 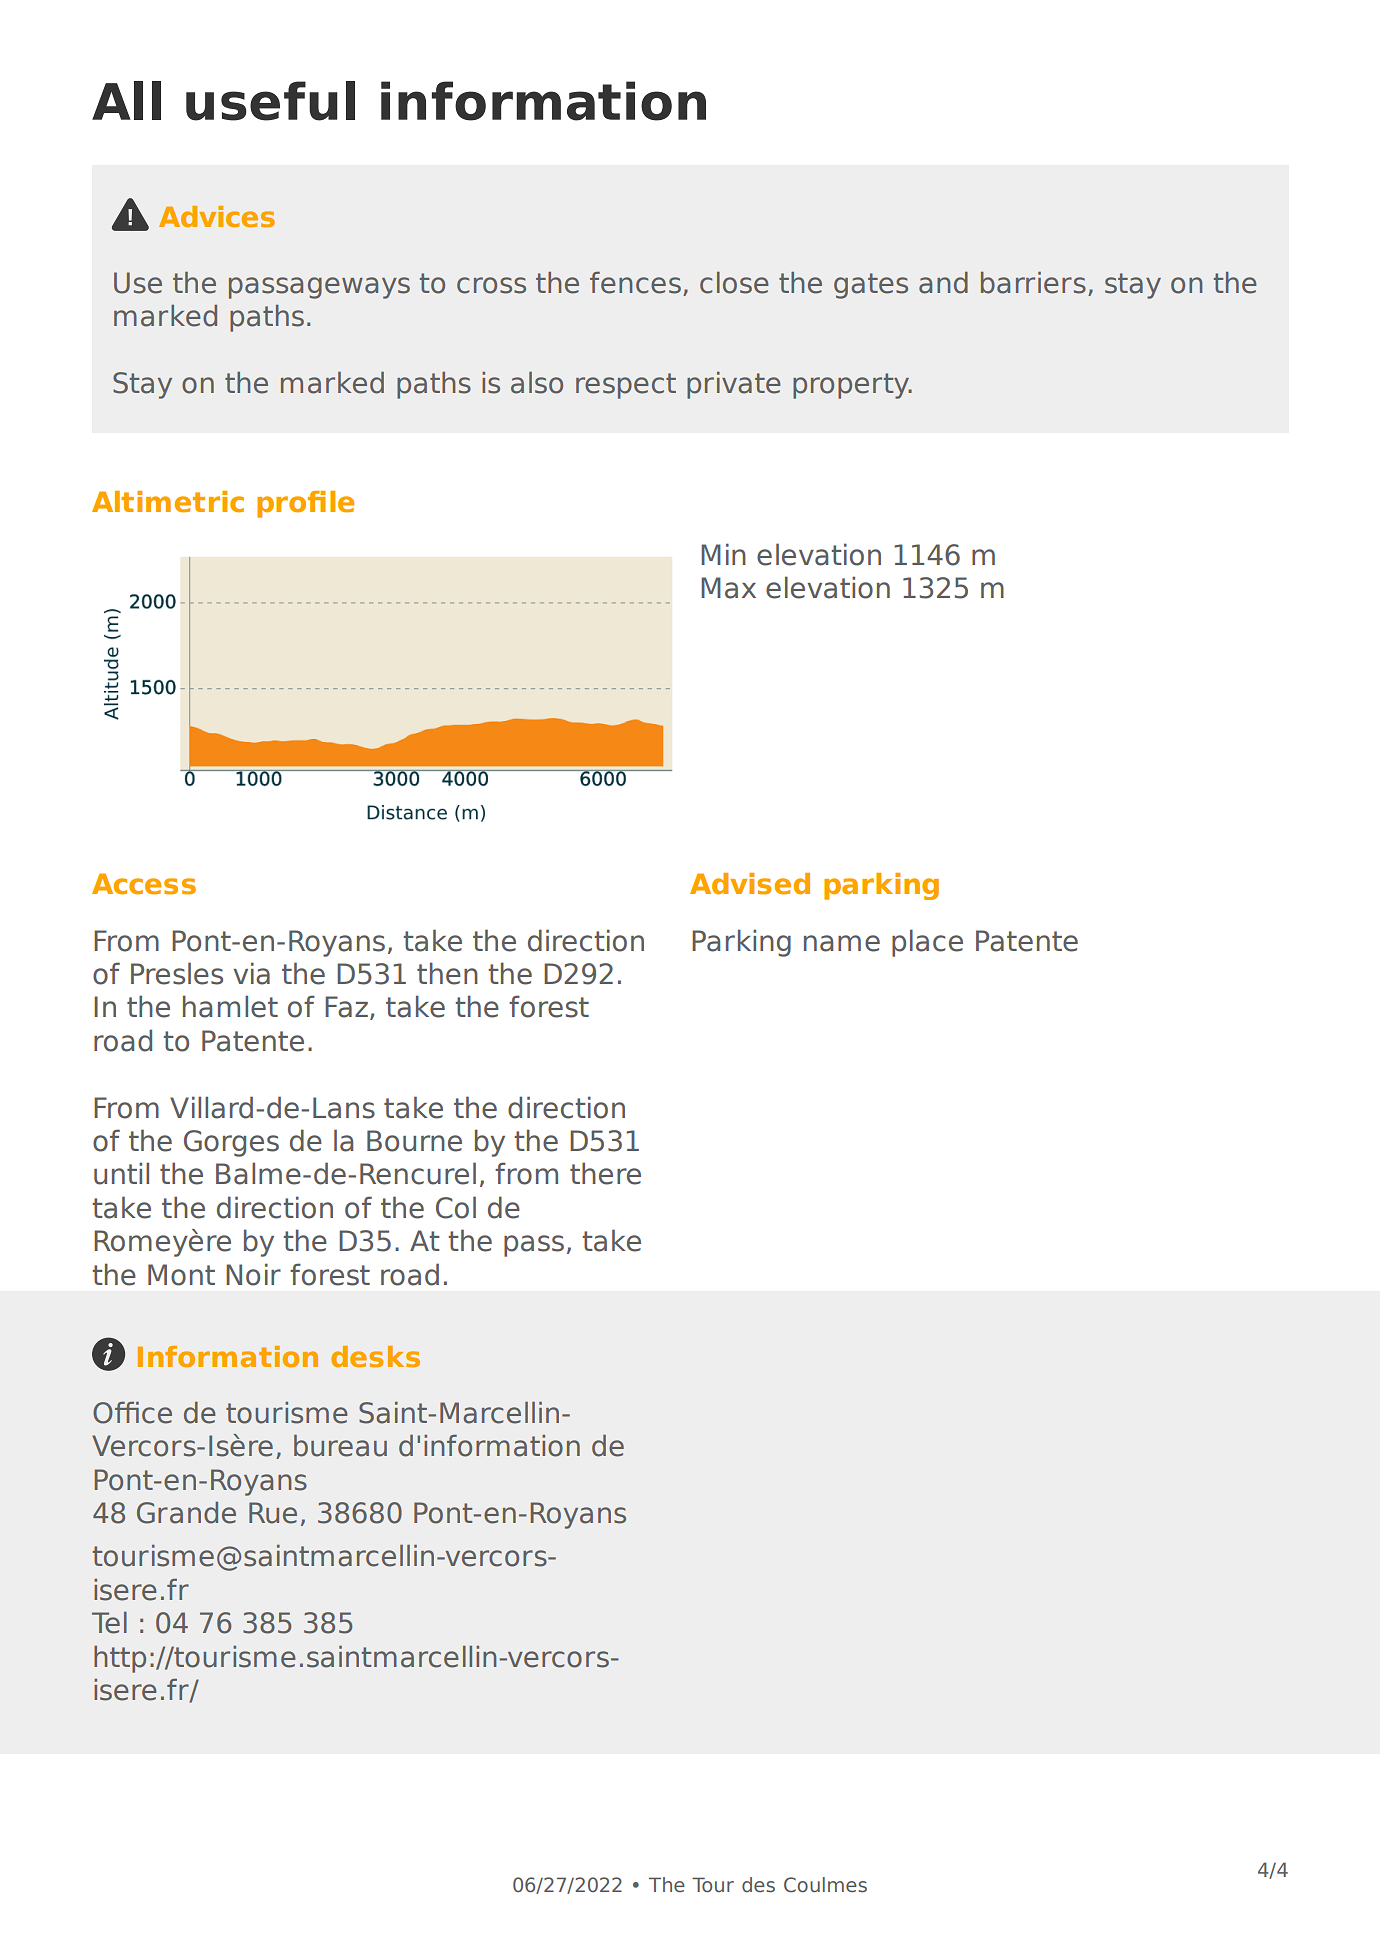 What do you see at coordinates (605, 1173) in the screenshot?
I see `there` at bounding box center [605, 1173].
